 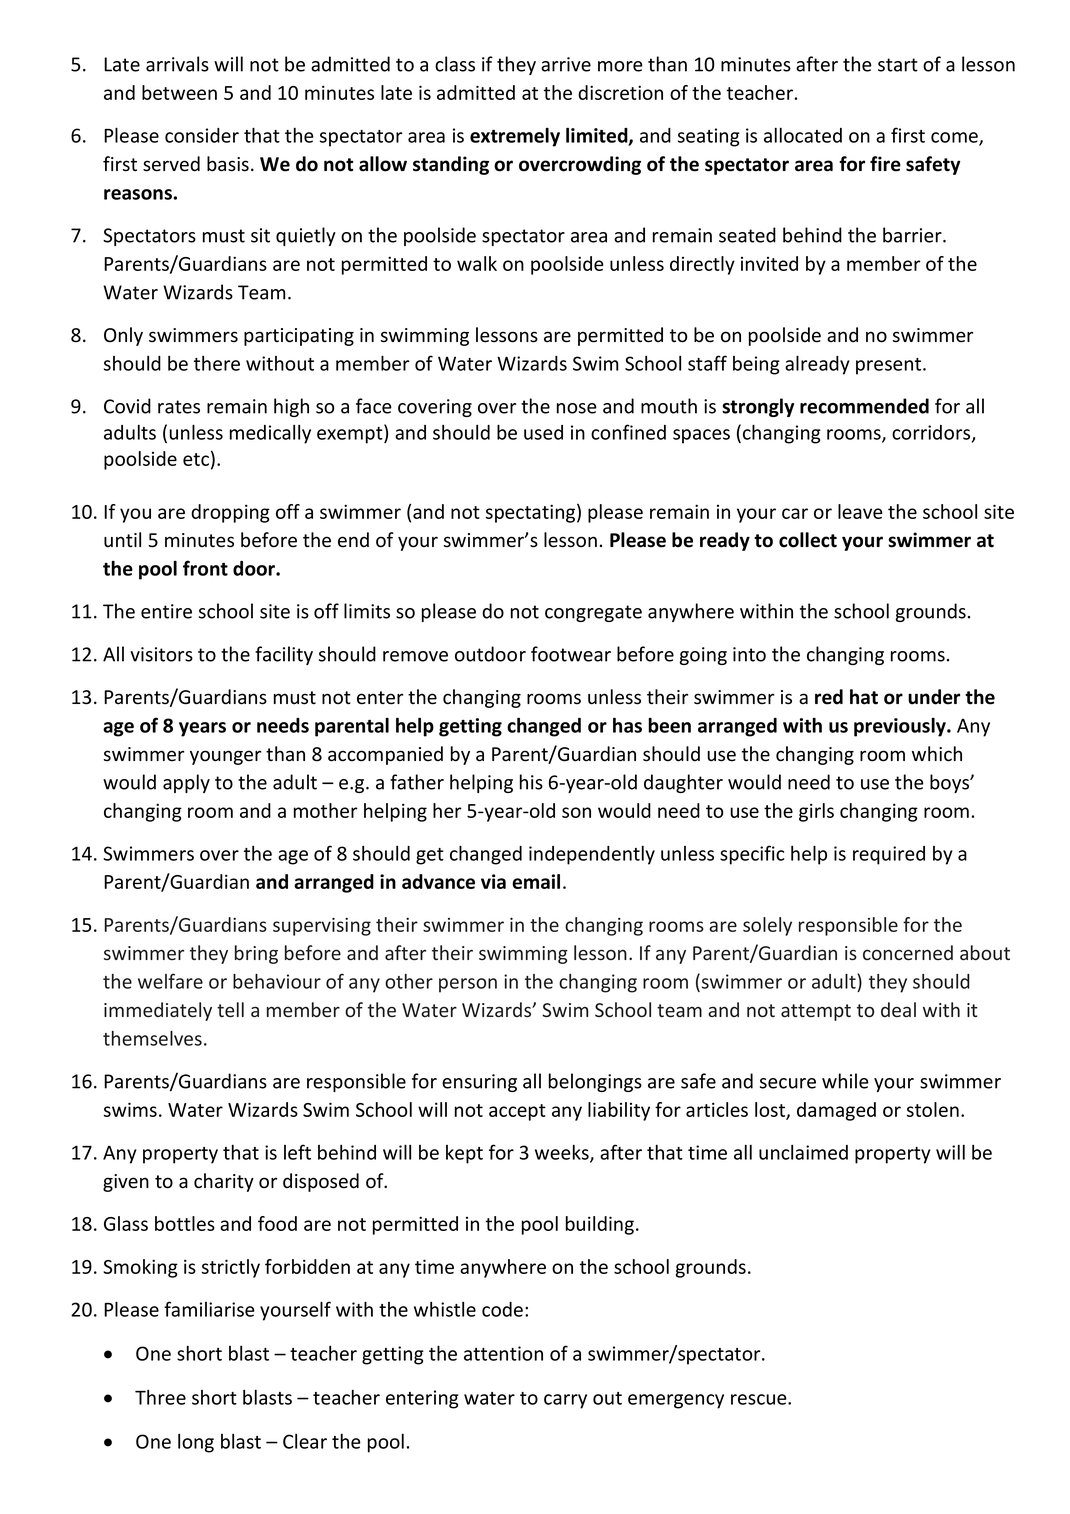 I want to click on consider, so click(x=202, y=135).
